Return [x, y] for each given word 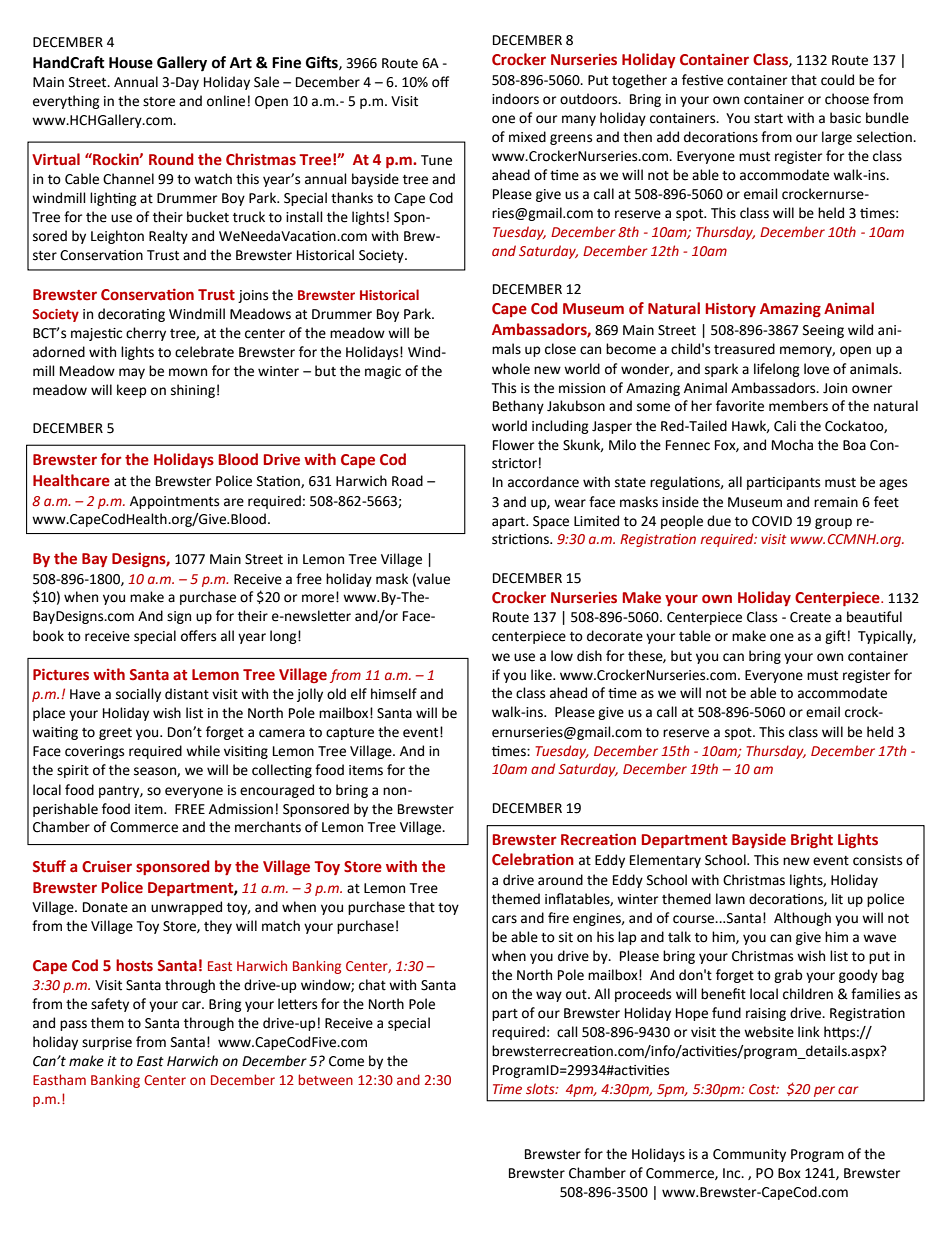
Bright [812, 840]
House [131, 63]
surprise [107, 1043]
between [325, 1079]
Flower [513, 445]
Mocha [792, 445]
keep [132, 391]
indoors [515, 99]
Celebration [533, 859]
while [203, 751]
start [768, 119]
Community [749, 1155]
